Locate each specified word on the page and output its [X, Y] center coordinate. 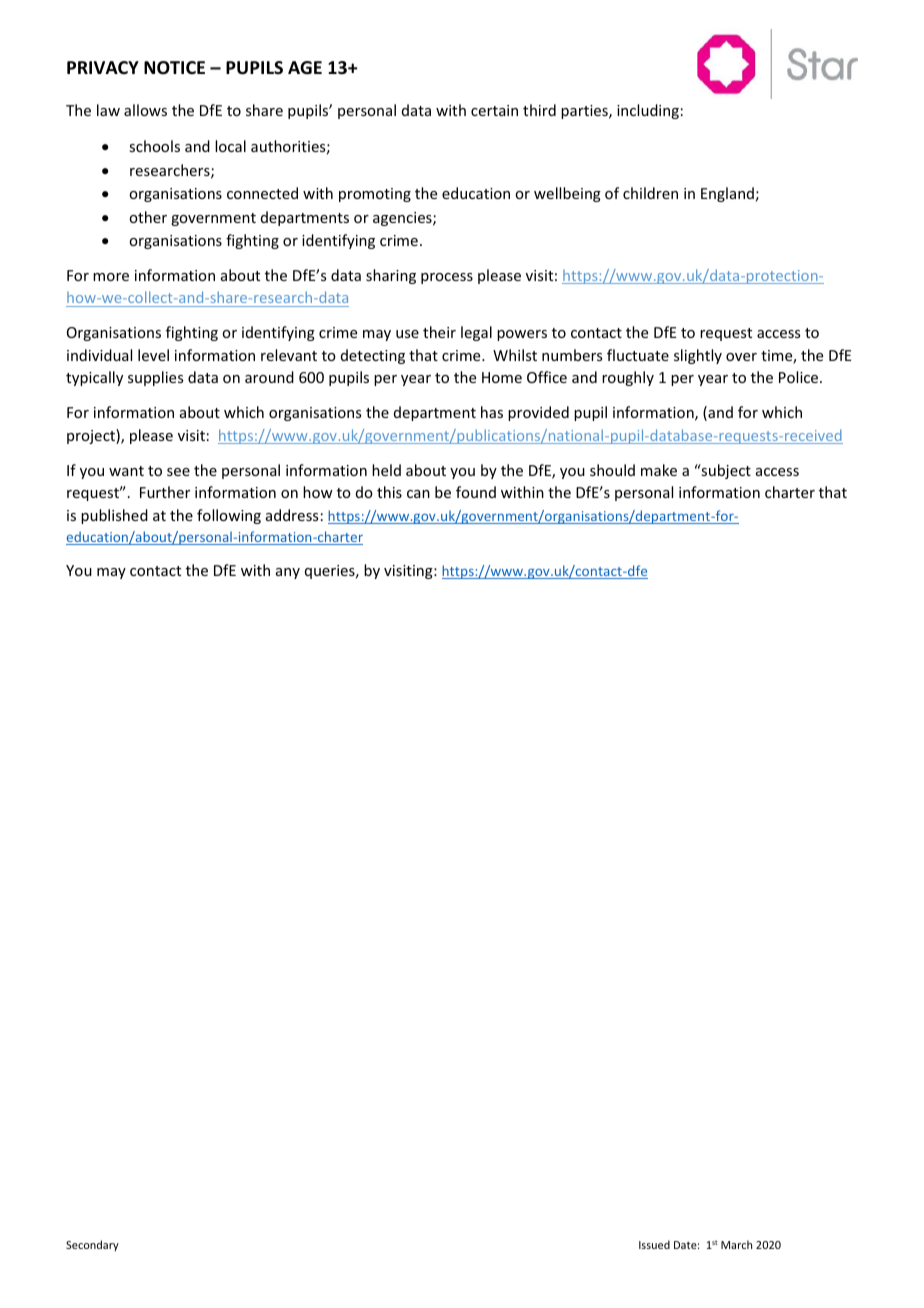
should [612, 470]
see [178, 472]
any [288, 573]
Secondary [92, 1245]
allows [145, 110]
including [648, 111]
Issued [654, 1244]
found [476, 492]
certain [494, 110]
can [418, 494]
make [659, 470]
